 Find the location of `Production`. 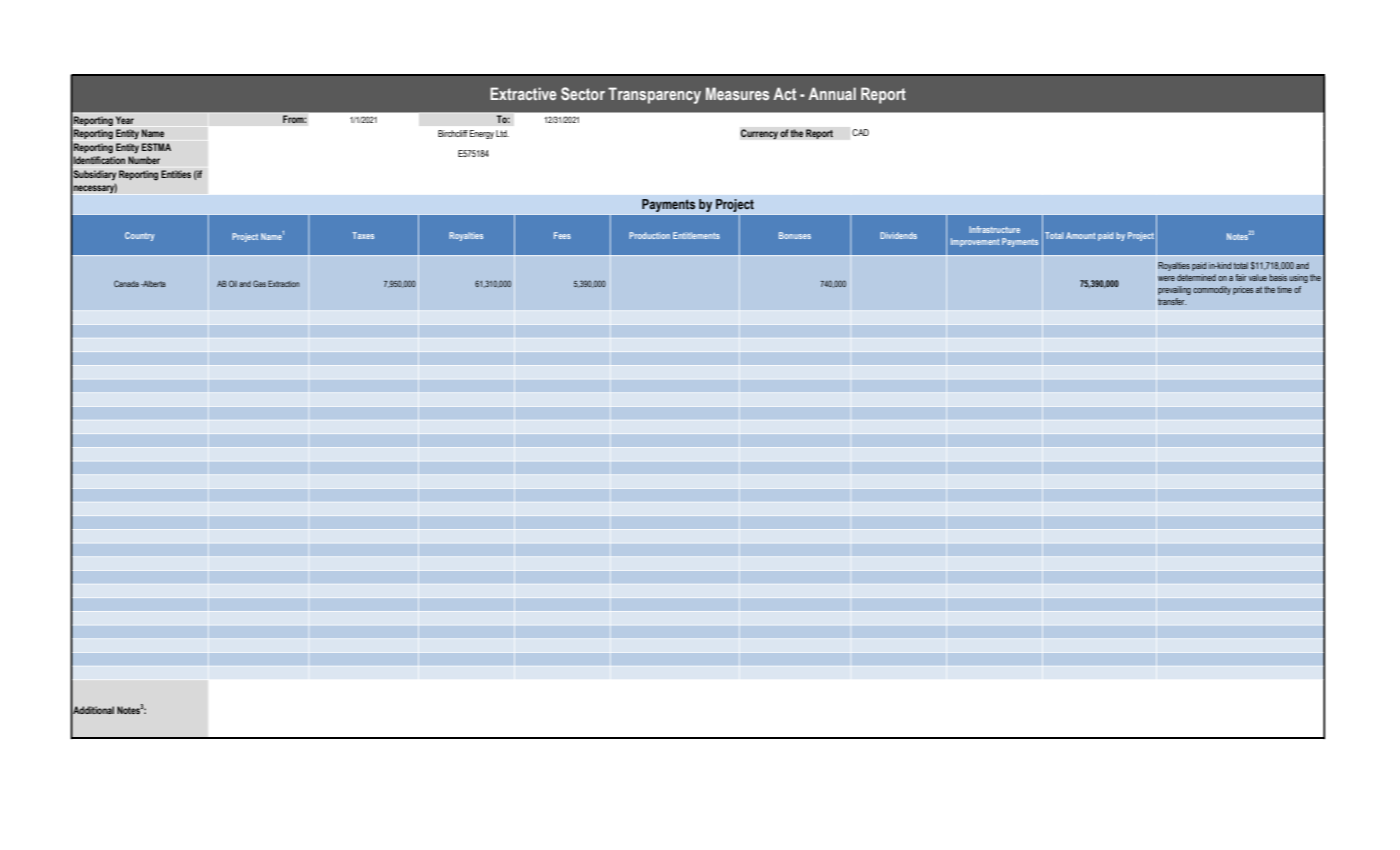

Production is located at coordinates (649, 235).
